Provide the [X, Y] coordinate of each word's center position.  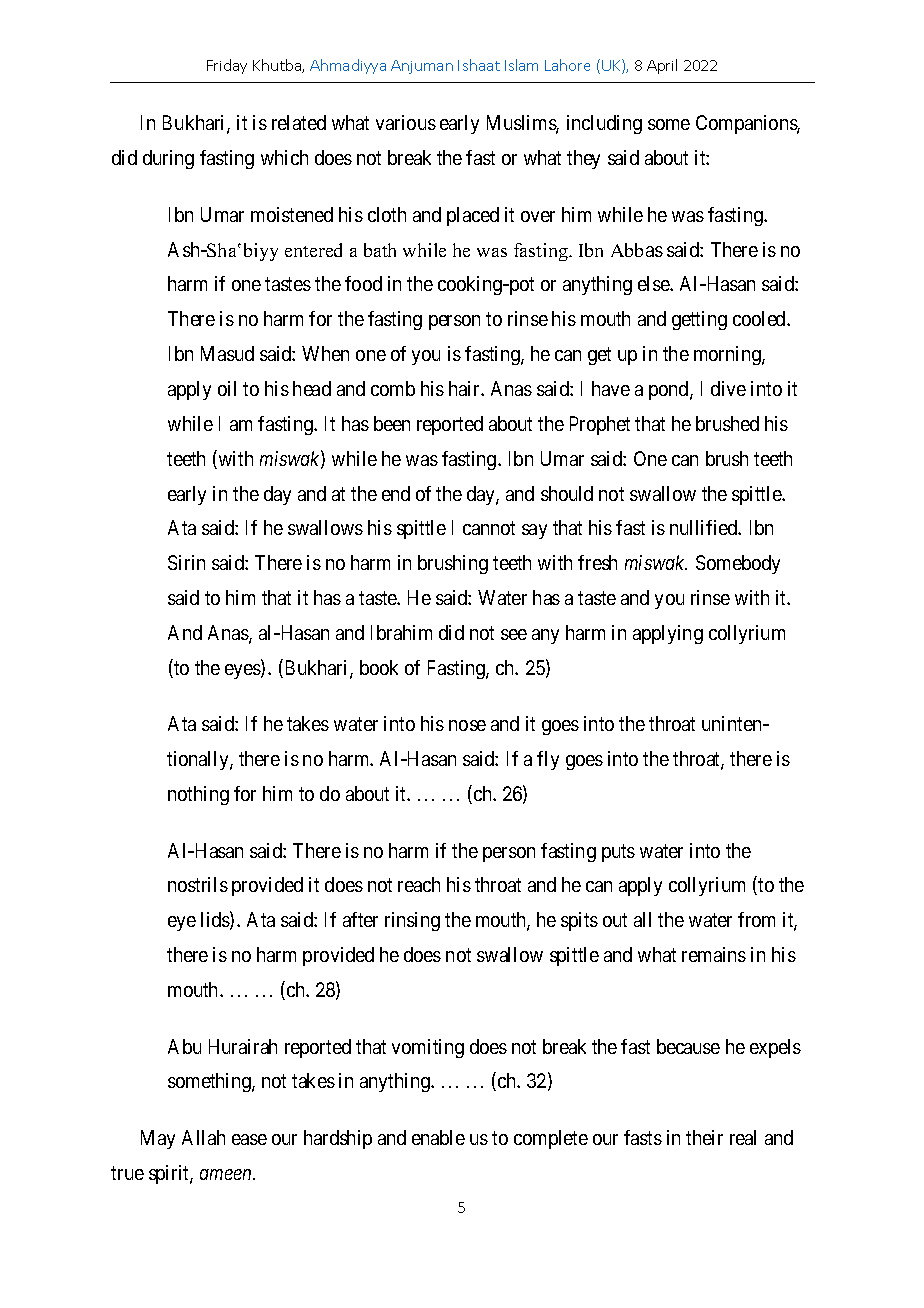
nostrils [198, 884]
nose [467, 725]
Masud [227, 353]
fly [548, 760]
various [406, 122]
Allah [203, 1137]
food [363, 283]
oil [227, 388]
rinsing [412, 921]
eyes [243, 671]
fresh [597, 562]
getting [699, 320]
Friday [227, 66]
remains [714, 954]
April [662, 66]
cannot [489, 528]
